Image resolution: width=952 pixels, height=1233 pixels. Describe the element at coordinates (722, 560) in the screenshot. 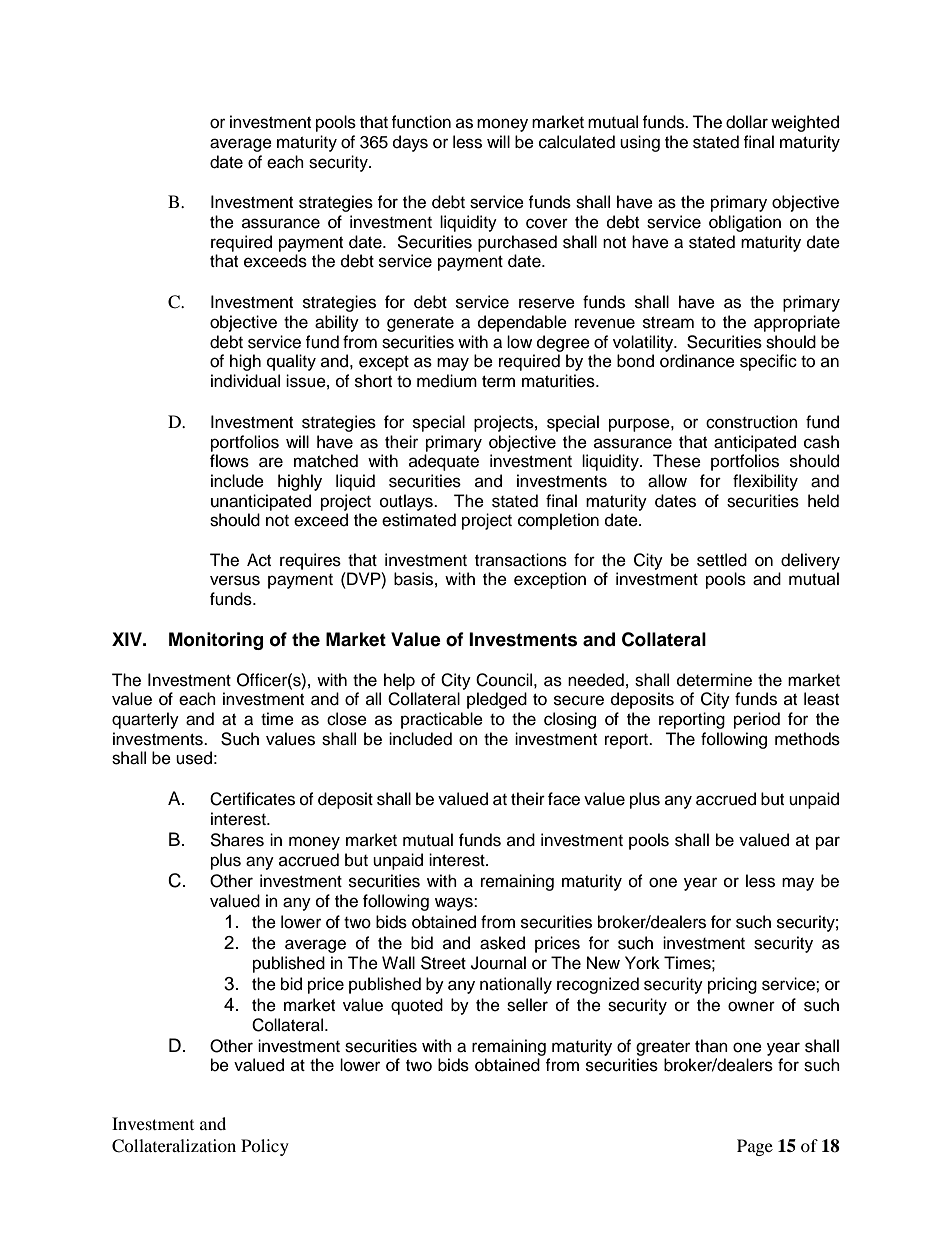

I see `settled` at that location.
